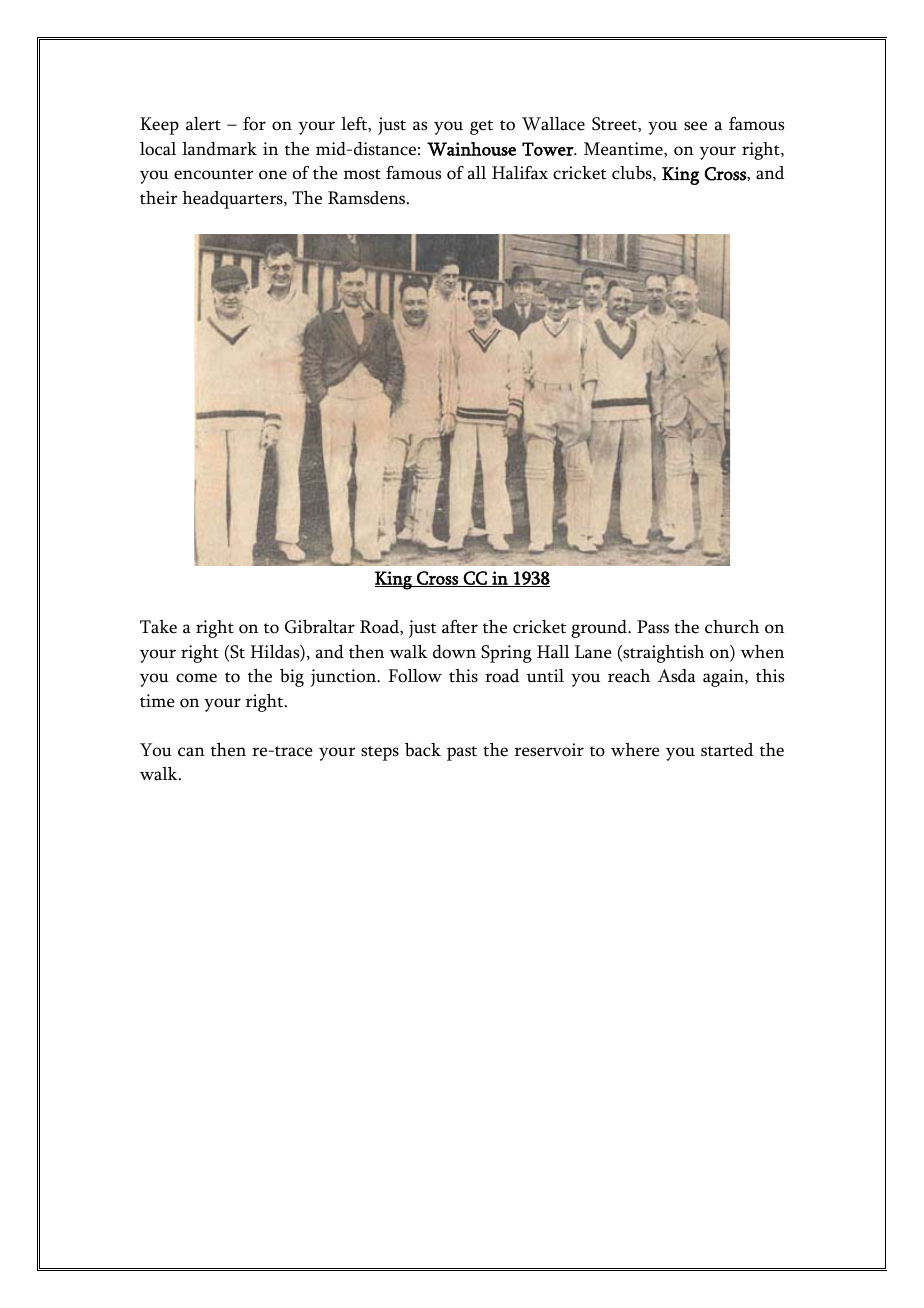 The image size is (924, 1308). I want to click on down, so click(454, 652).
